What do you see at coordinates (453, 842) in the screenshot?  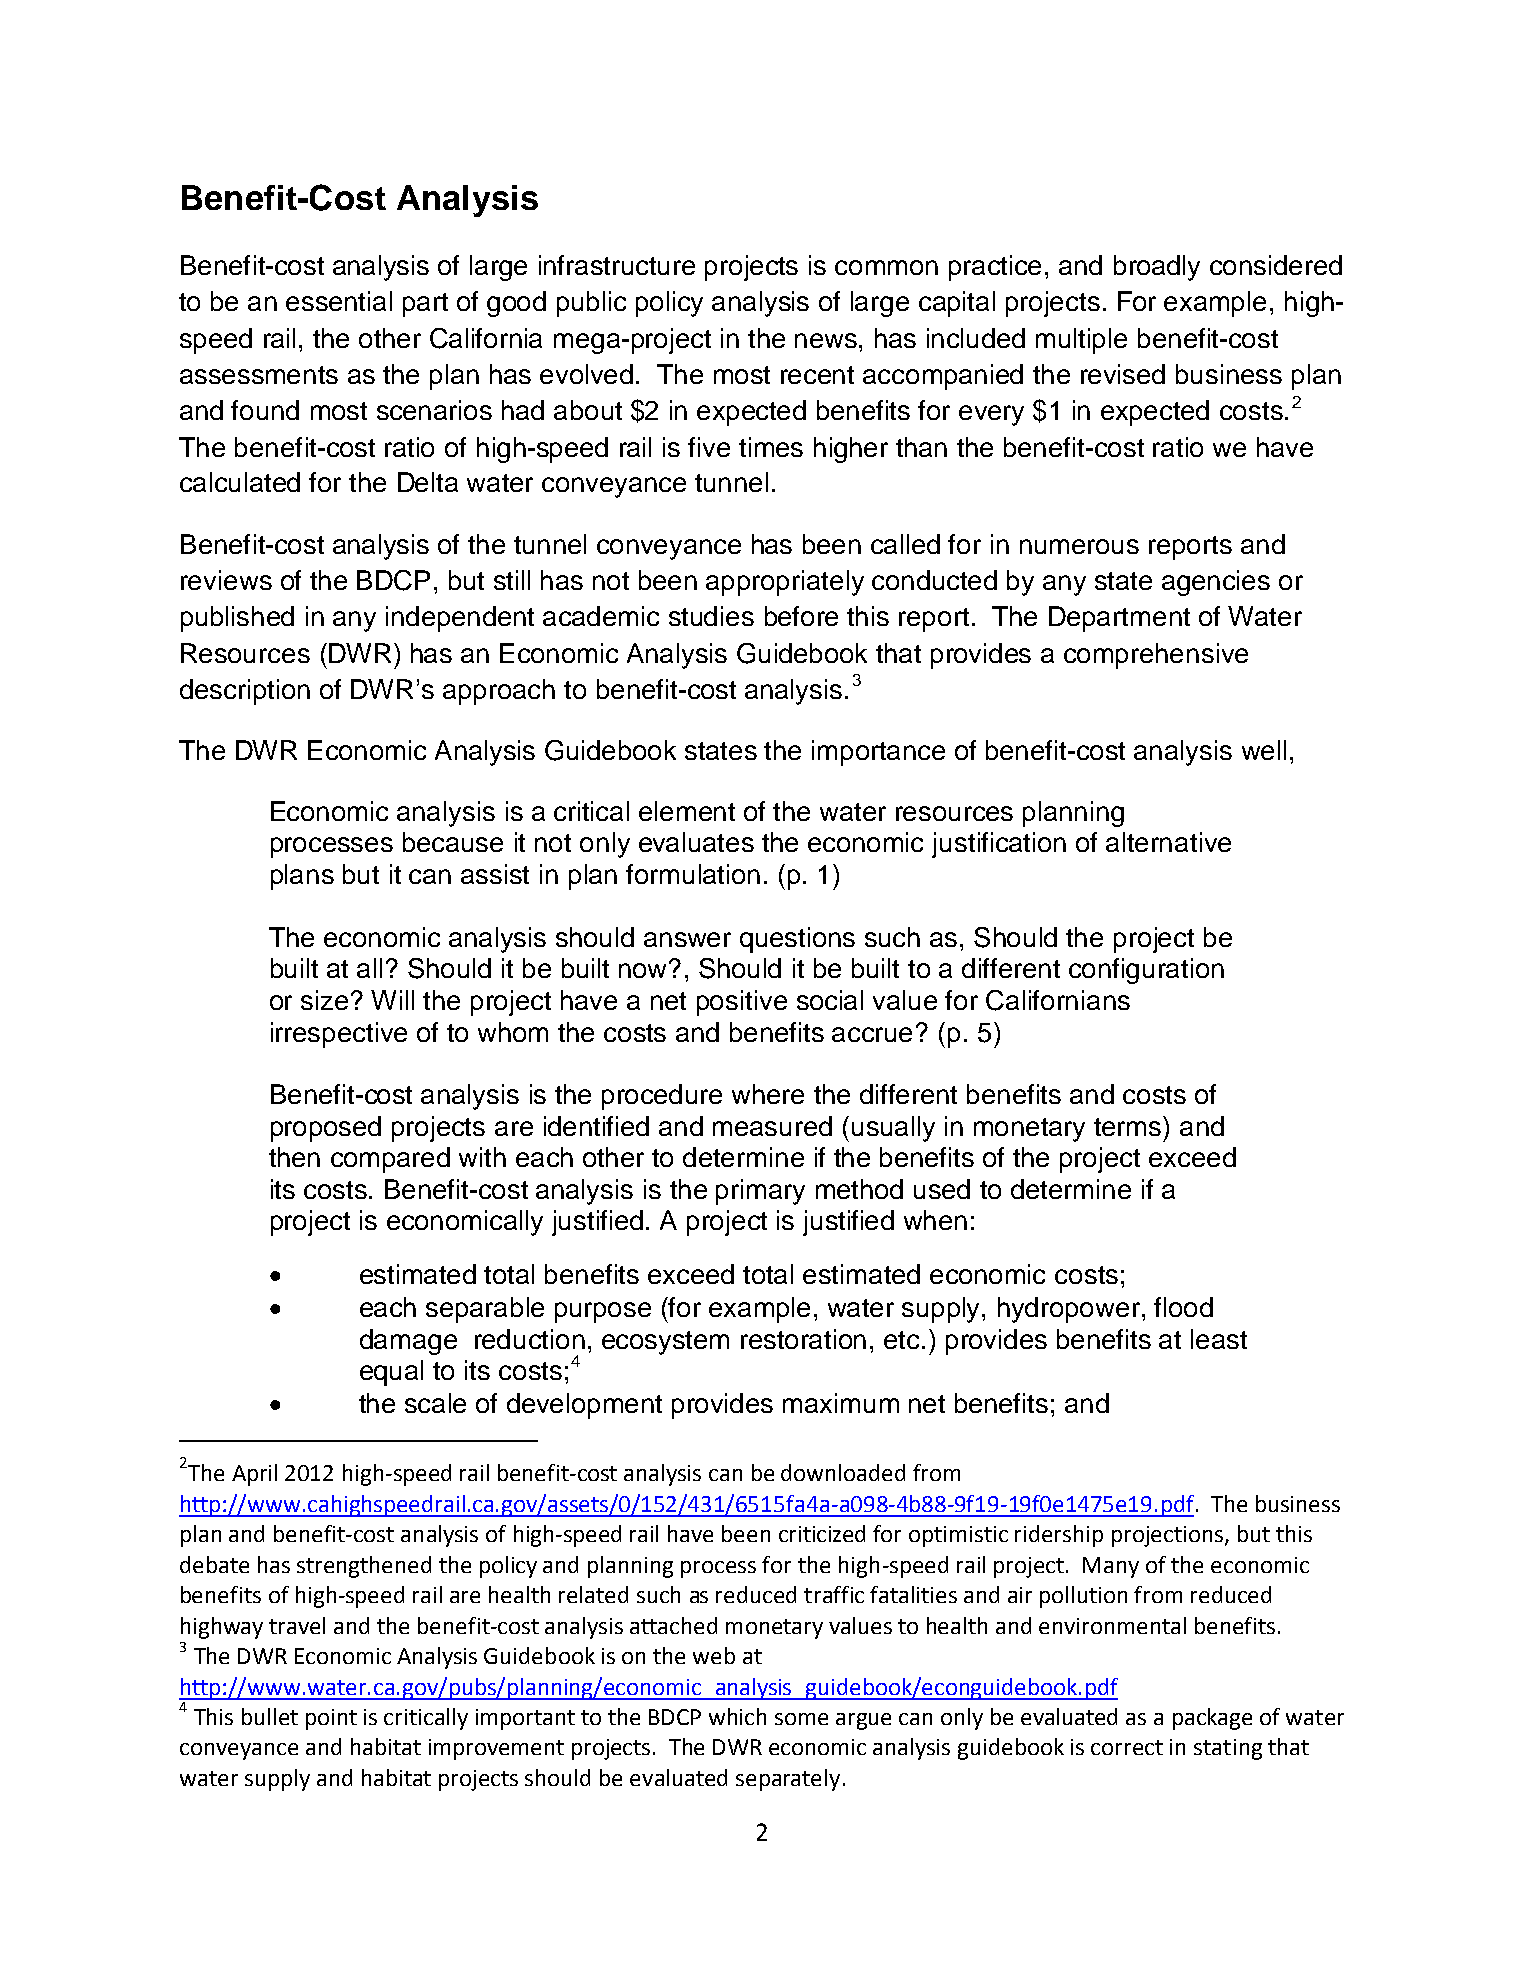 I see `because` at bounding box center [453, 842].
